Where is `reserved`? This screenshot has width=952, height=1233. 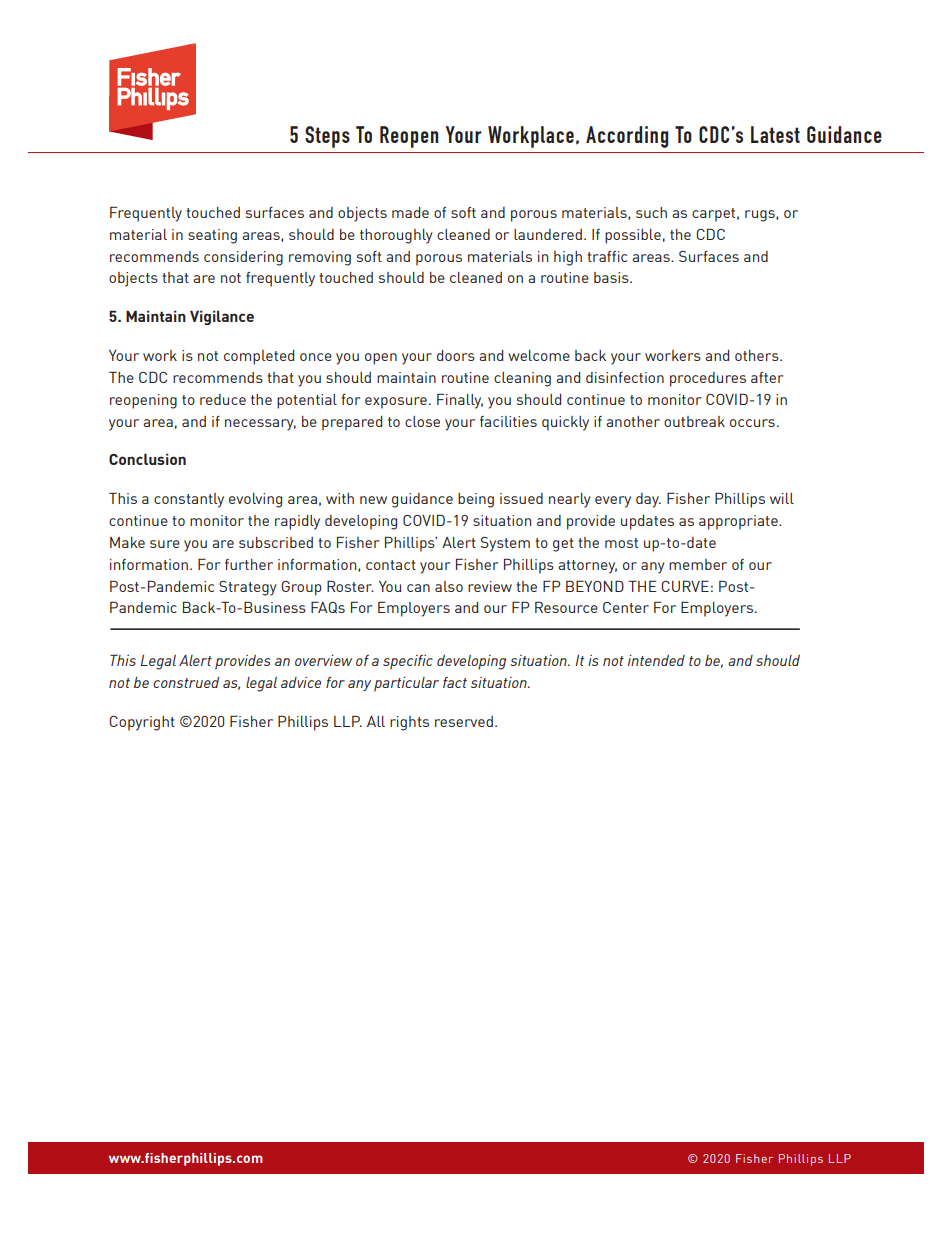
reserved is located at coordinates (464, 721).
